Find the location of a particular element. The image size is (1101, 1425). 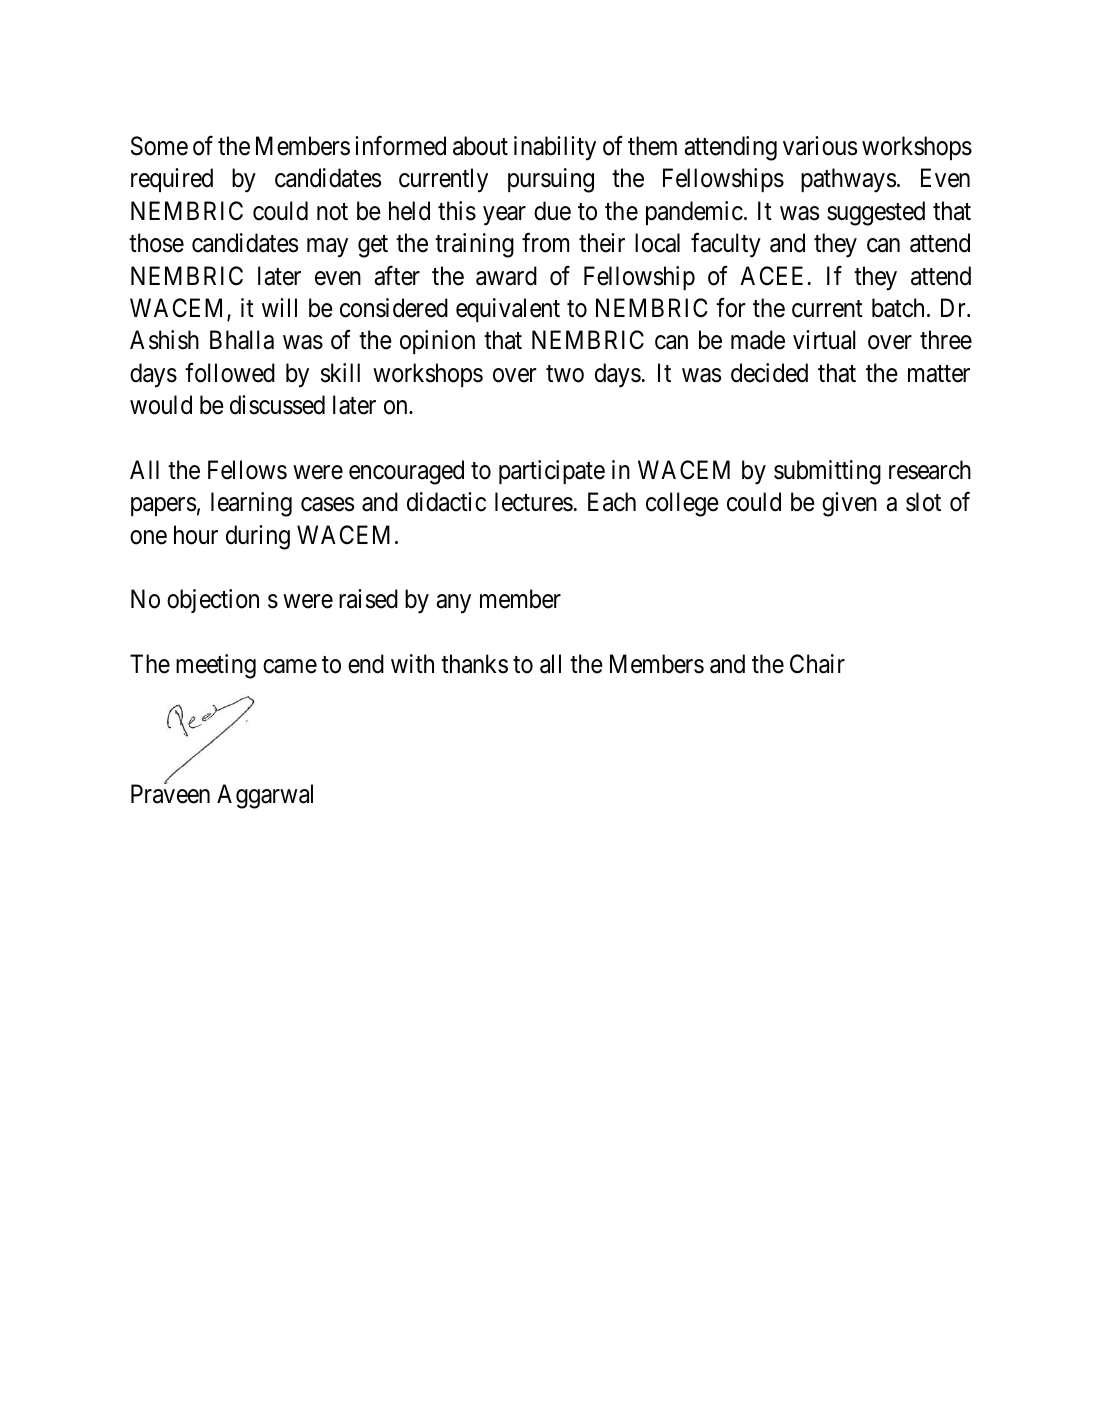

Each is located at coordinates (612, 502).
